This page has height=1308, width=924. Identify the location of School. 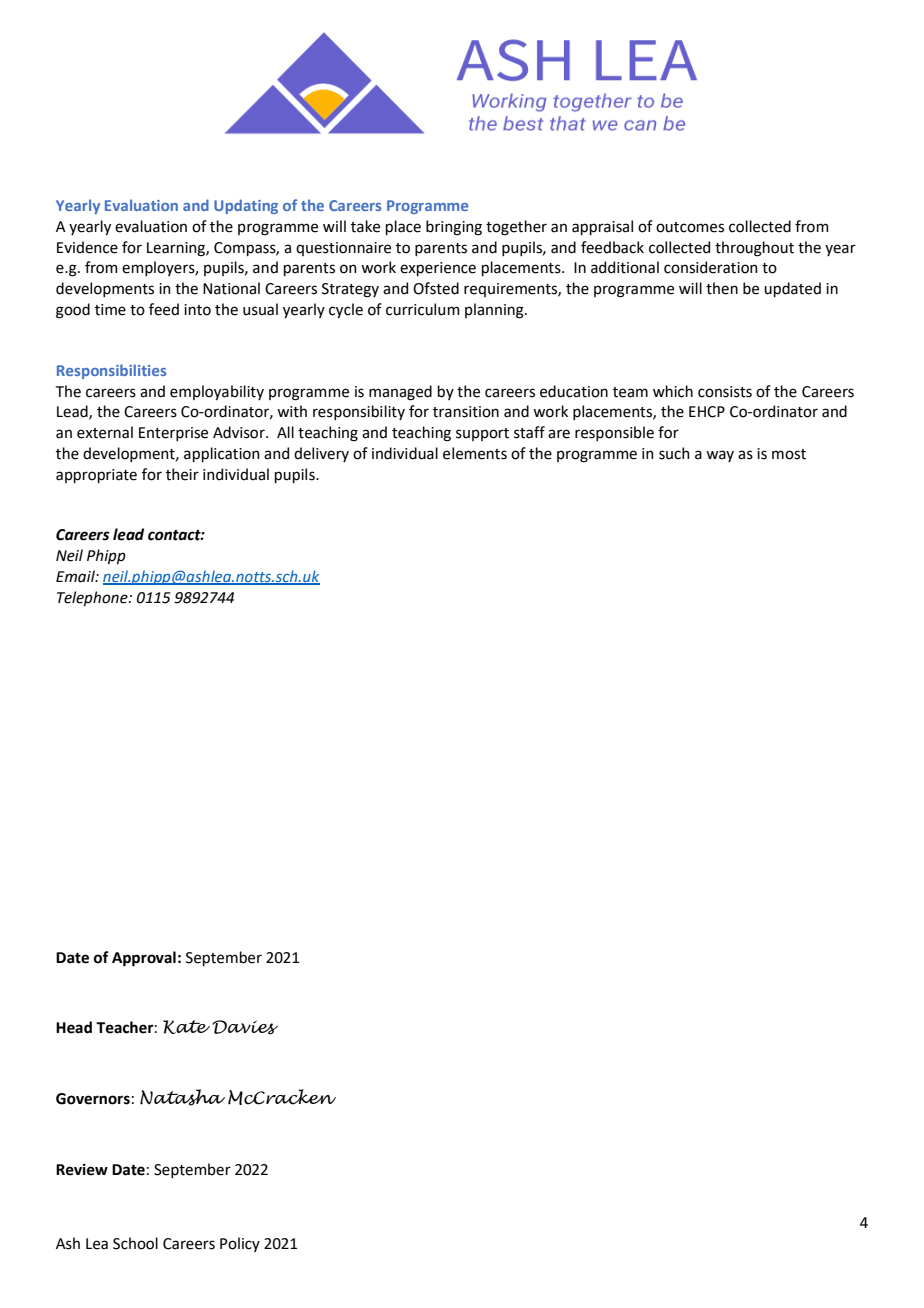
(135, 1243).
